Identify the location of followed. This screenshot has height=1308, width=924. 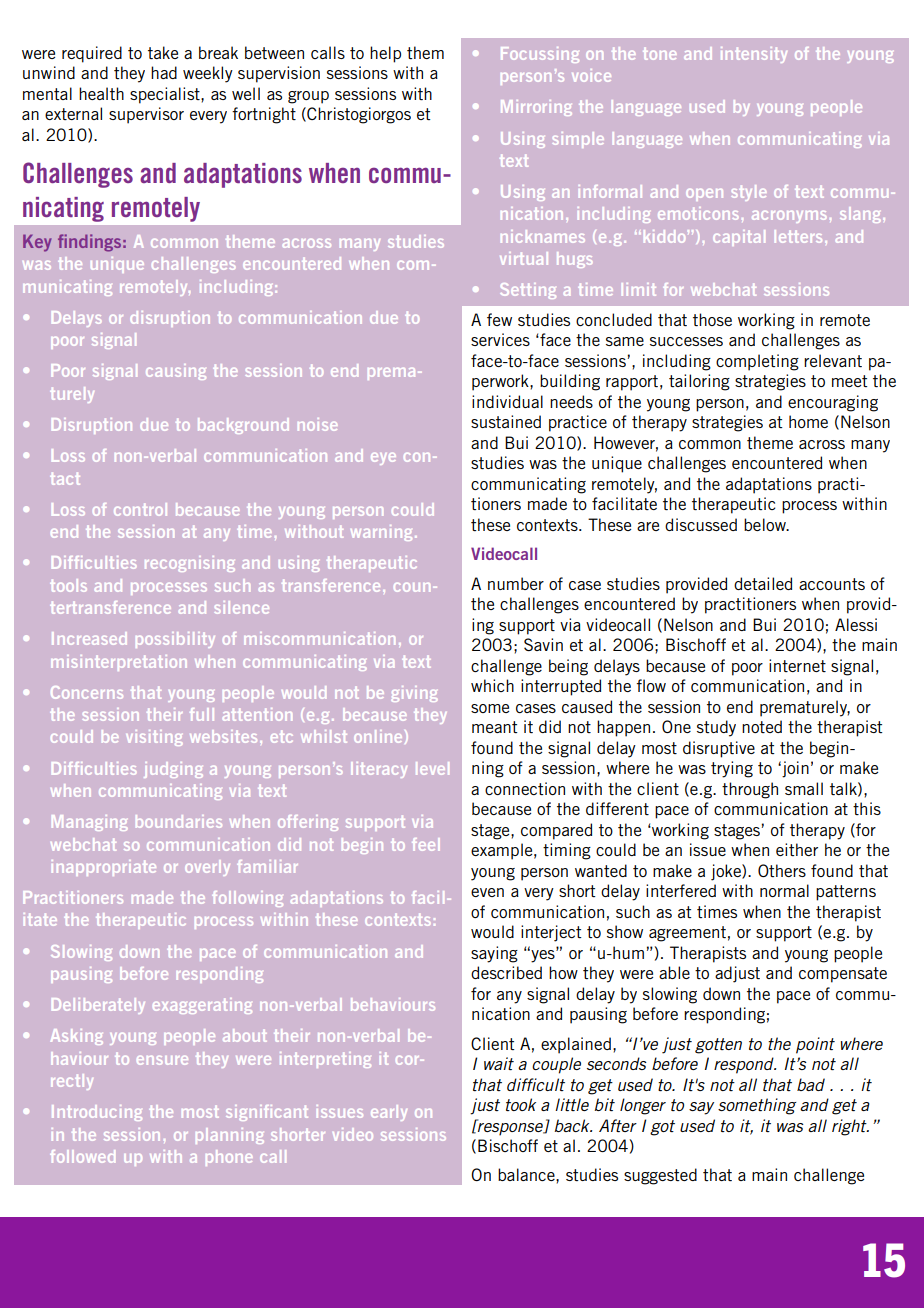
(82, 1156).
